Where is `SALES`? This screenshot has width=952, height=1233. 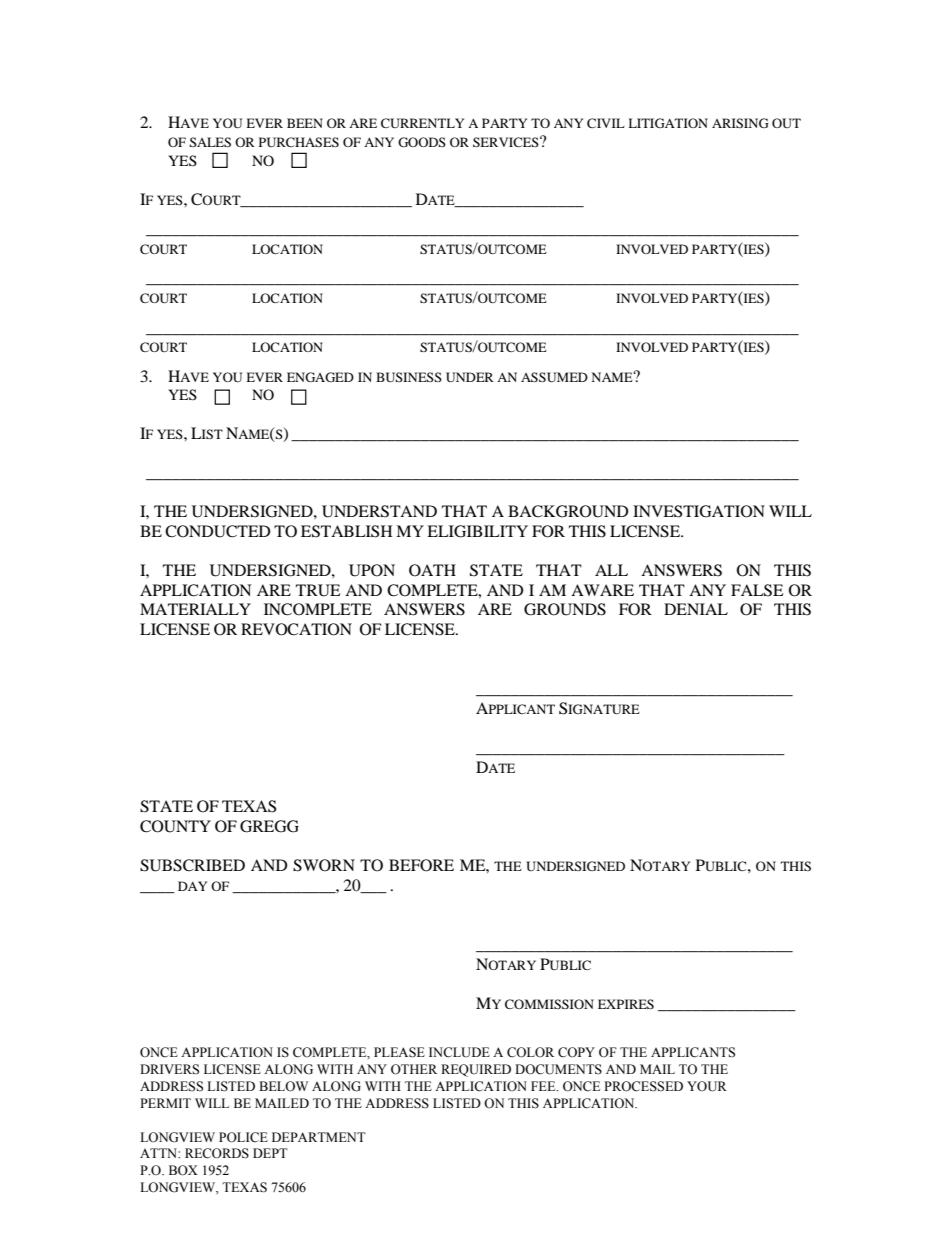 SALES is located at coordinates (210, 142).
